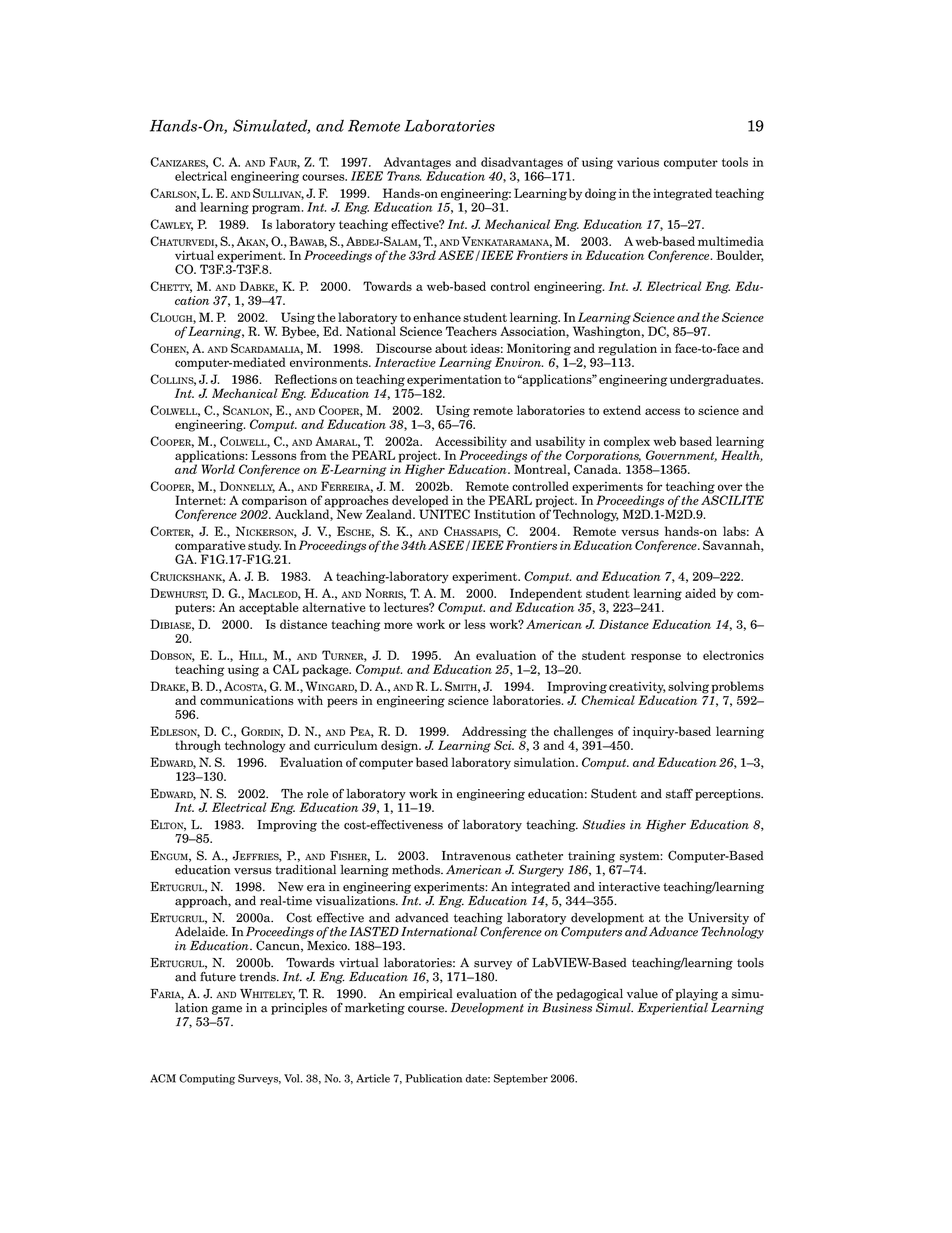 This screenshot has height=1233, width=952. What do you see at coordinates (163, 1078) in the screenshot?
I see `ACM` at bounding box center [163, 1078].
